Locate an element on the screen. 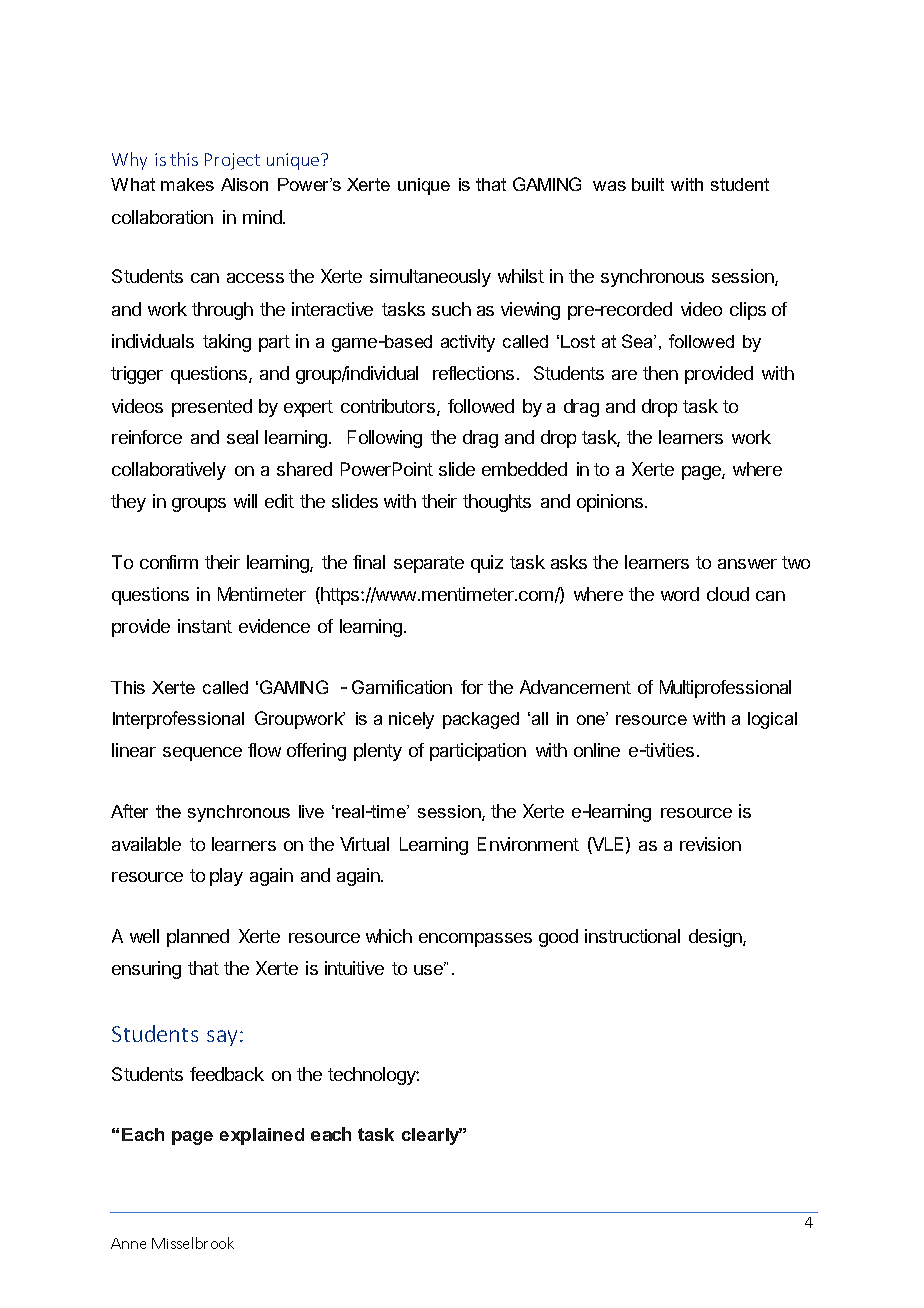 The image size is (924, 1308). revision is located at coordinates (710, 844).
